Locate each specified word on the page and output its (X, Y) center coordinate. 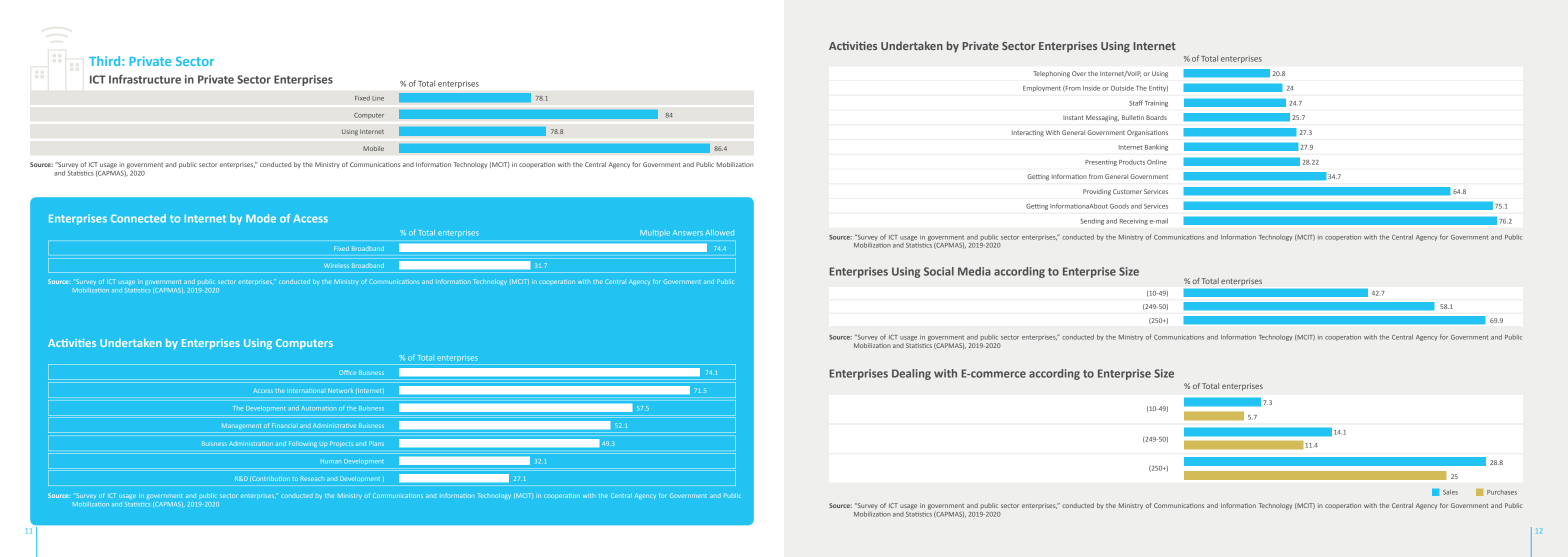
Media (974, 271)
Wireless (336, 266)
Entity (1158, 89)
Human (332, 461)
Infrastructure (145, 79)
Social (939, 271)
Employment (1042, 89)
